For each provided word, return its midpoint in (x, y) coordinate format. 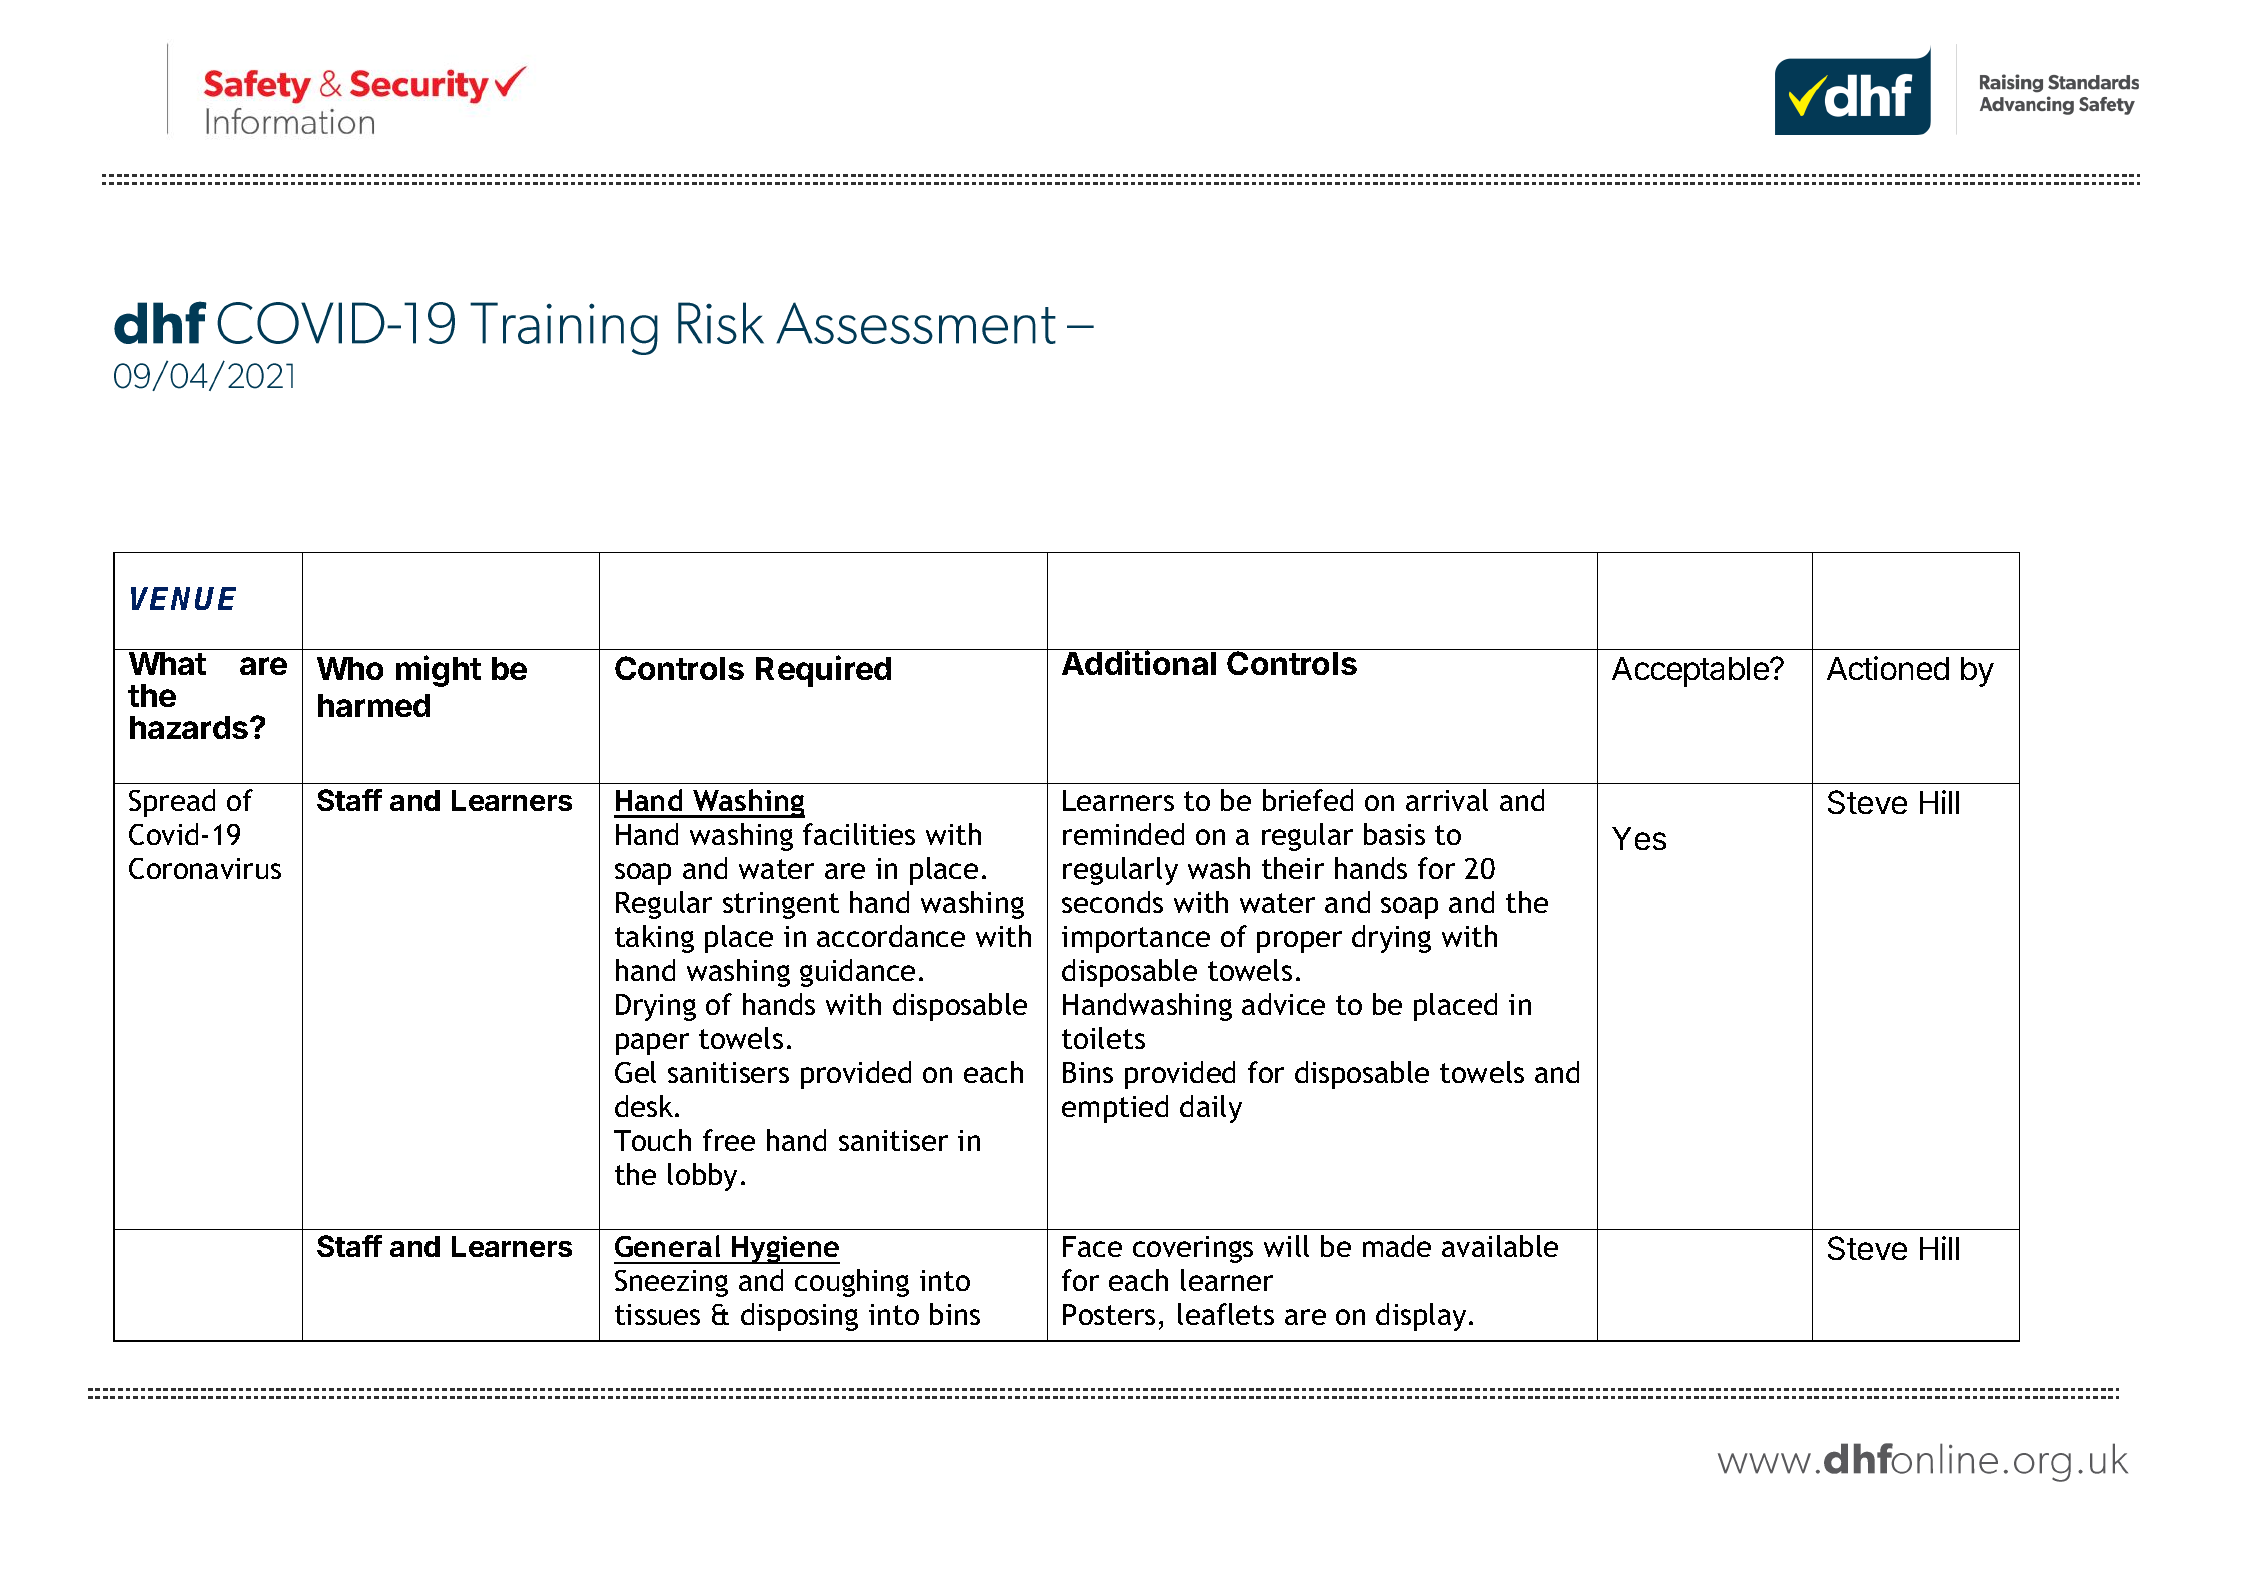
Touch (652, 1140)
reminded (1123, 834)
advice (1283, 1004)
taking (654, 939)
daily (1211, 1109)
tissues (657, 1314)
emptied (1115, 1109)
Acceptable (1691, 672)
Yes (1639, 838)
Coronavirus (205, 868)
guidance (857, 973)
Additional (1139, 662)
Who (350, 668)
